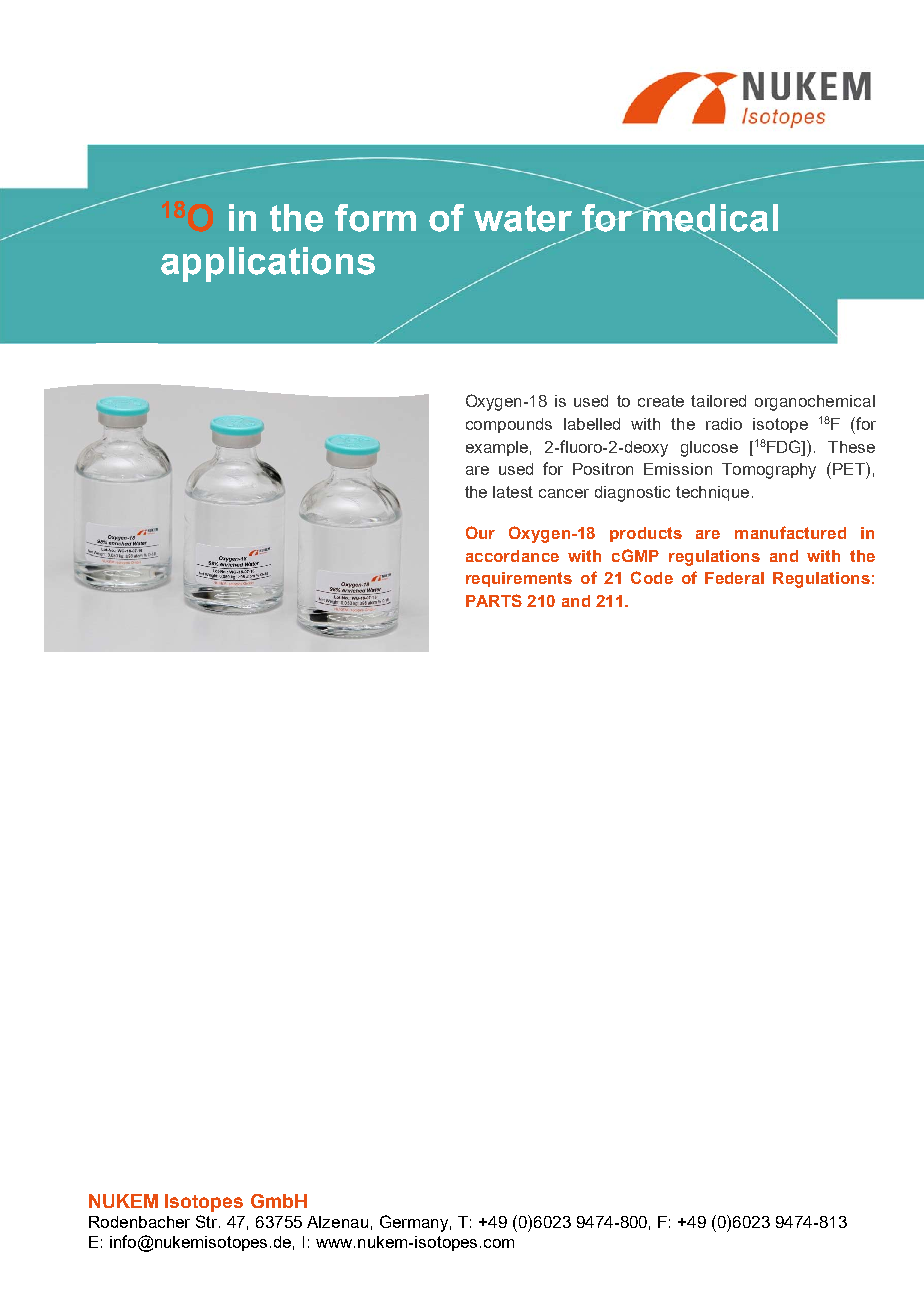 The width and height of the screenshot is (924, 1308). I want to click on applications, so click(268, 264).
